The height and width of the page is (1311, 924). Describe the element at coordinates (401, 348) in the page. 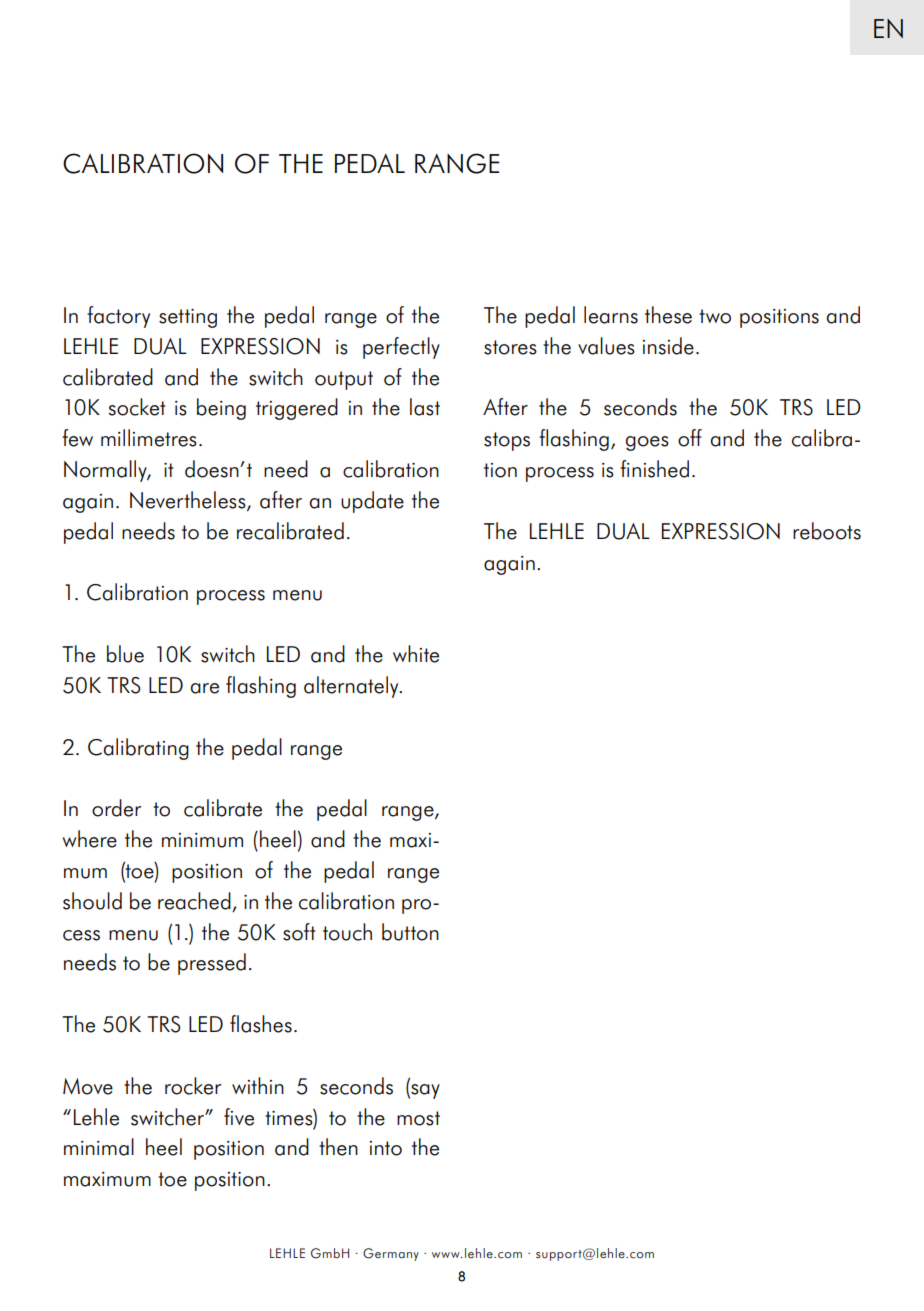

I see `perfectly` at that location.
